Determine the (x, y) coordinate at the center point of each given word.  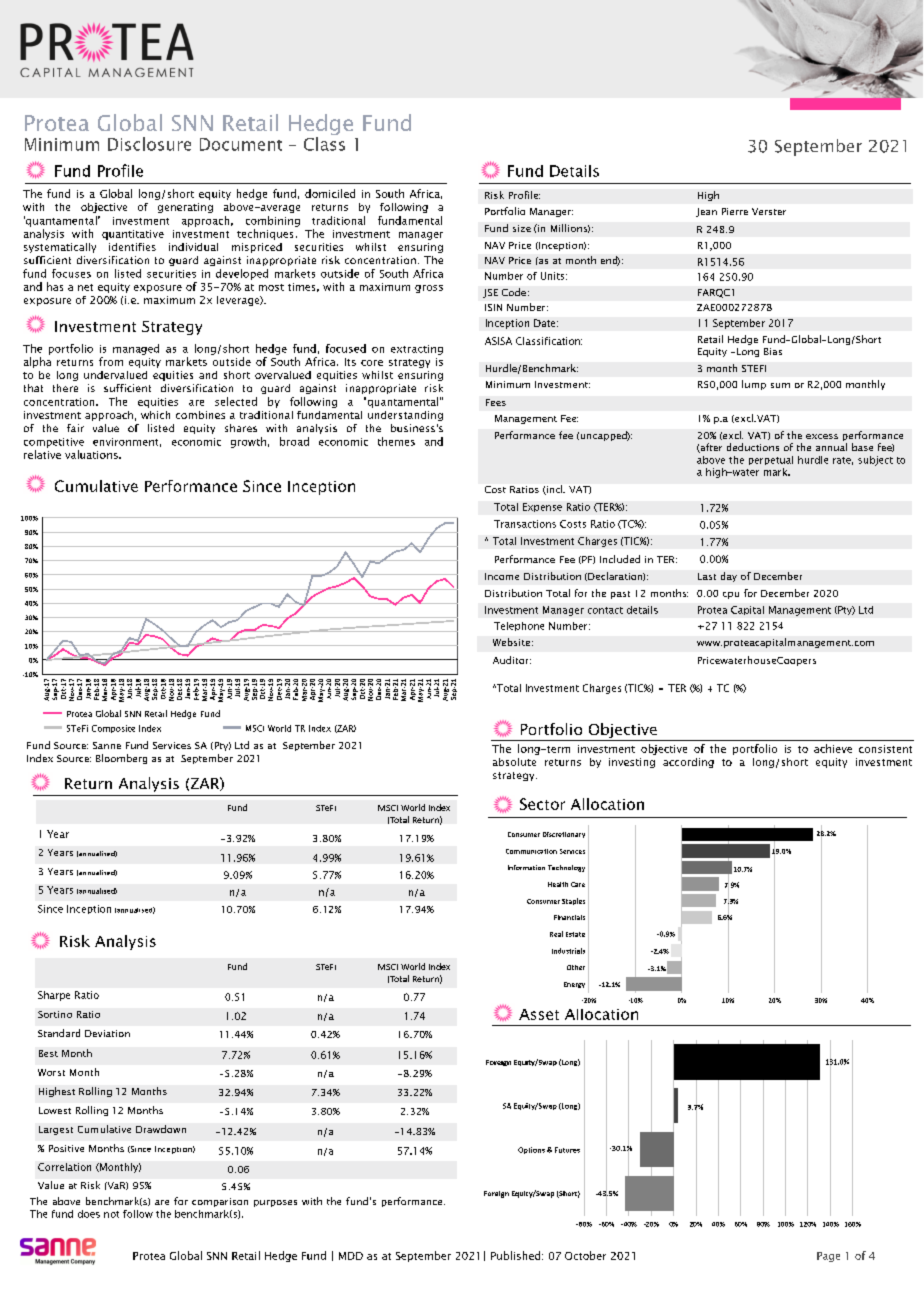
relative (42, 454)
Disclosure (149, 144)
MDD (351, 1256)
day (729, 577)
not (111, 1214)
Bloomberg (121, 759)
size (522, 228)
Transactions (525, 524)
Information (526, 867)
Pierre (735, 211)
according (688, 763)
